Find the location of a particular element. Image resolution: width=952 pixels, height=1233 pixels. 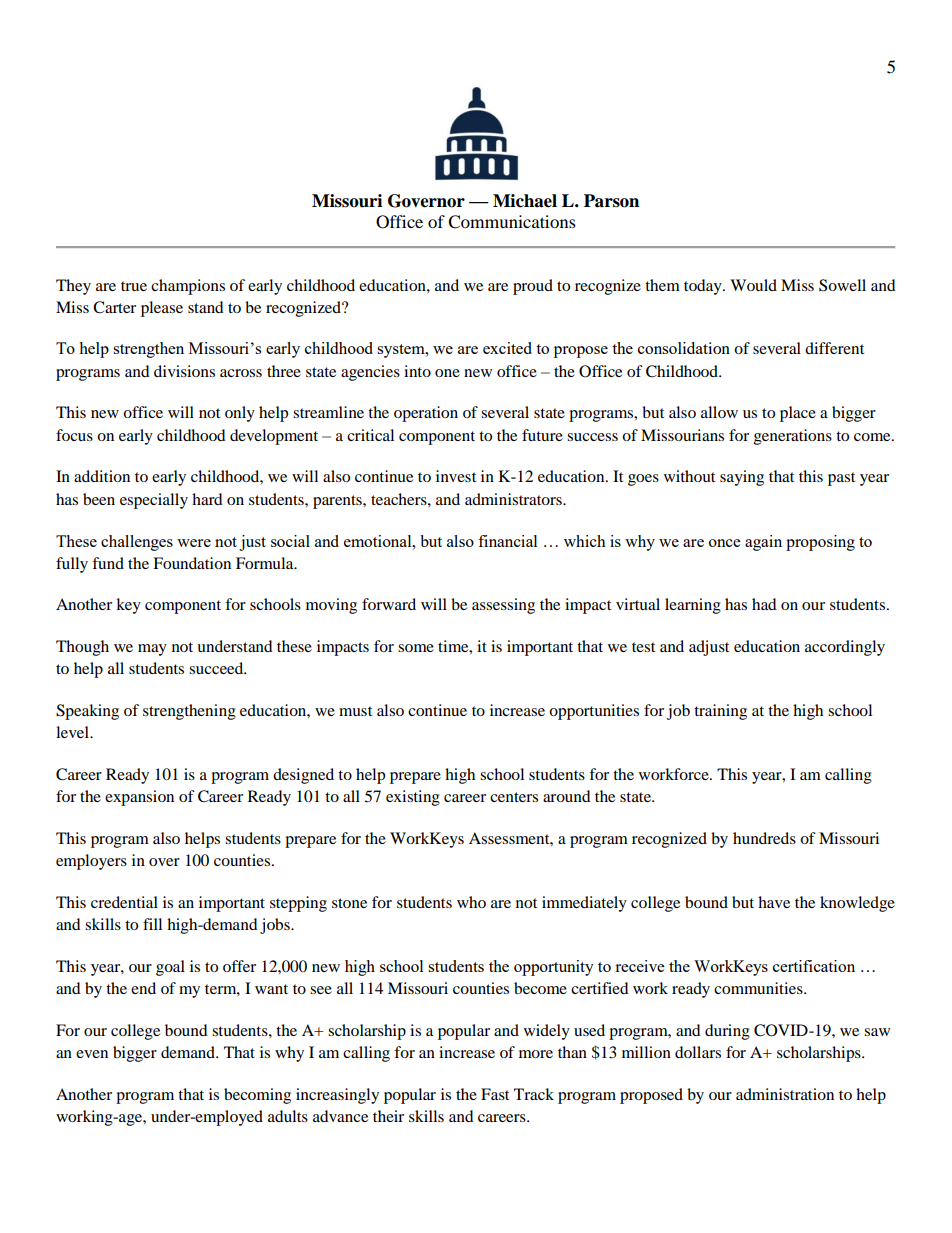

may is located at coordinates (152, 650).
